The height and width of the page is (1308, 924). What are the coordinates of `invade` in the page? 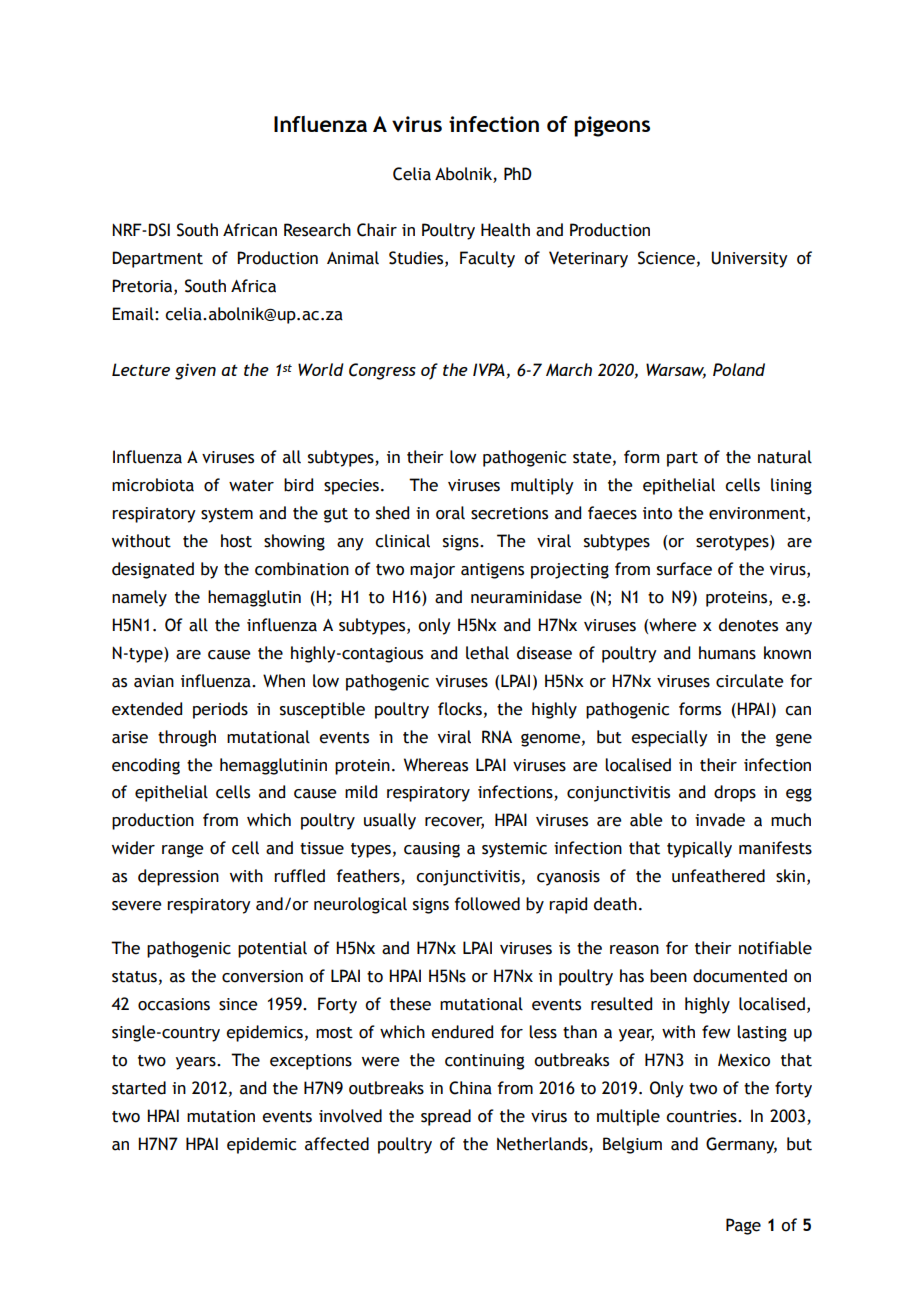 It's located at (720, 820).
